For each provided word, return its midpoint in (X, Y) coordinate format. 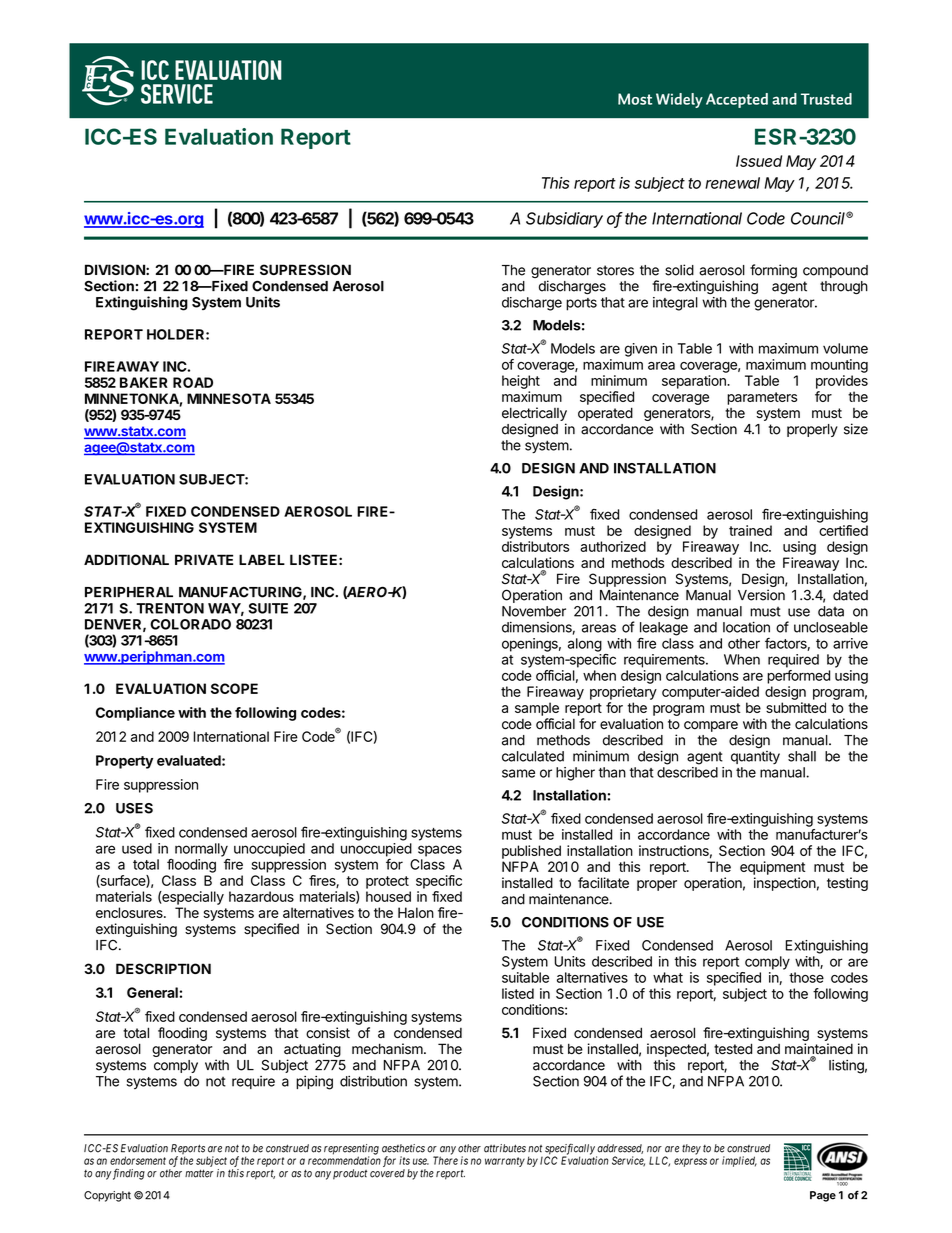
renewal (732, 183)
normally (201, 851)
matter (199, 1173)
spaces (440, 851)
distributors (535, 546)
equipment (772, 868)
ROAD (193, 382)
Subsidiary (564, 220)
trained (750, 530)
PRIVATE (204, 559)
